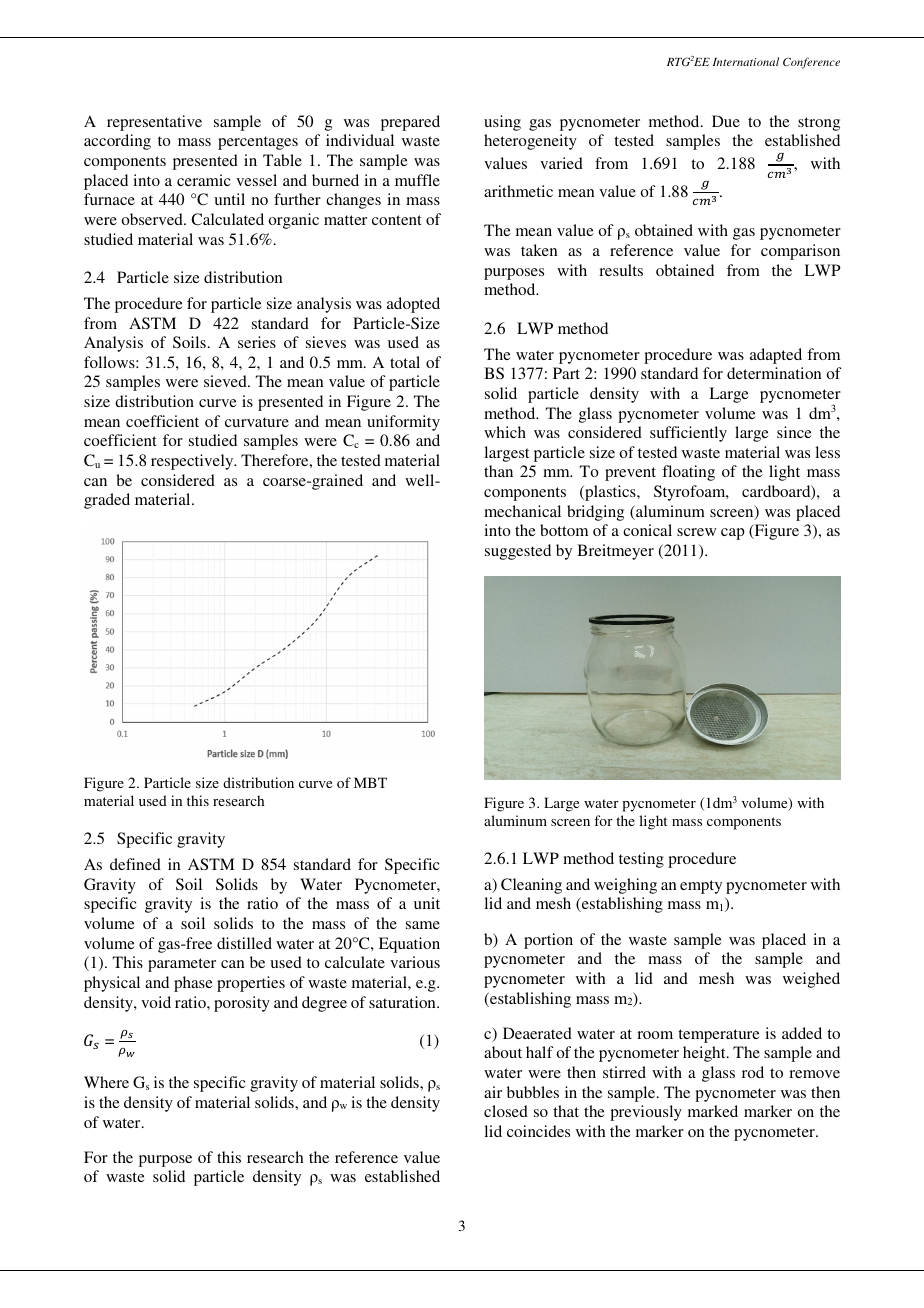  Describe the element at coordinates (502, 123) in the screenshot. I see `using` at that location.
